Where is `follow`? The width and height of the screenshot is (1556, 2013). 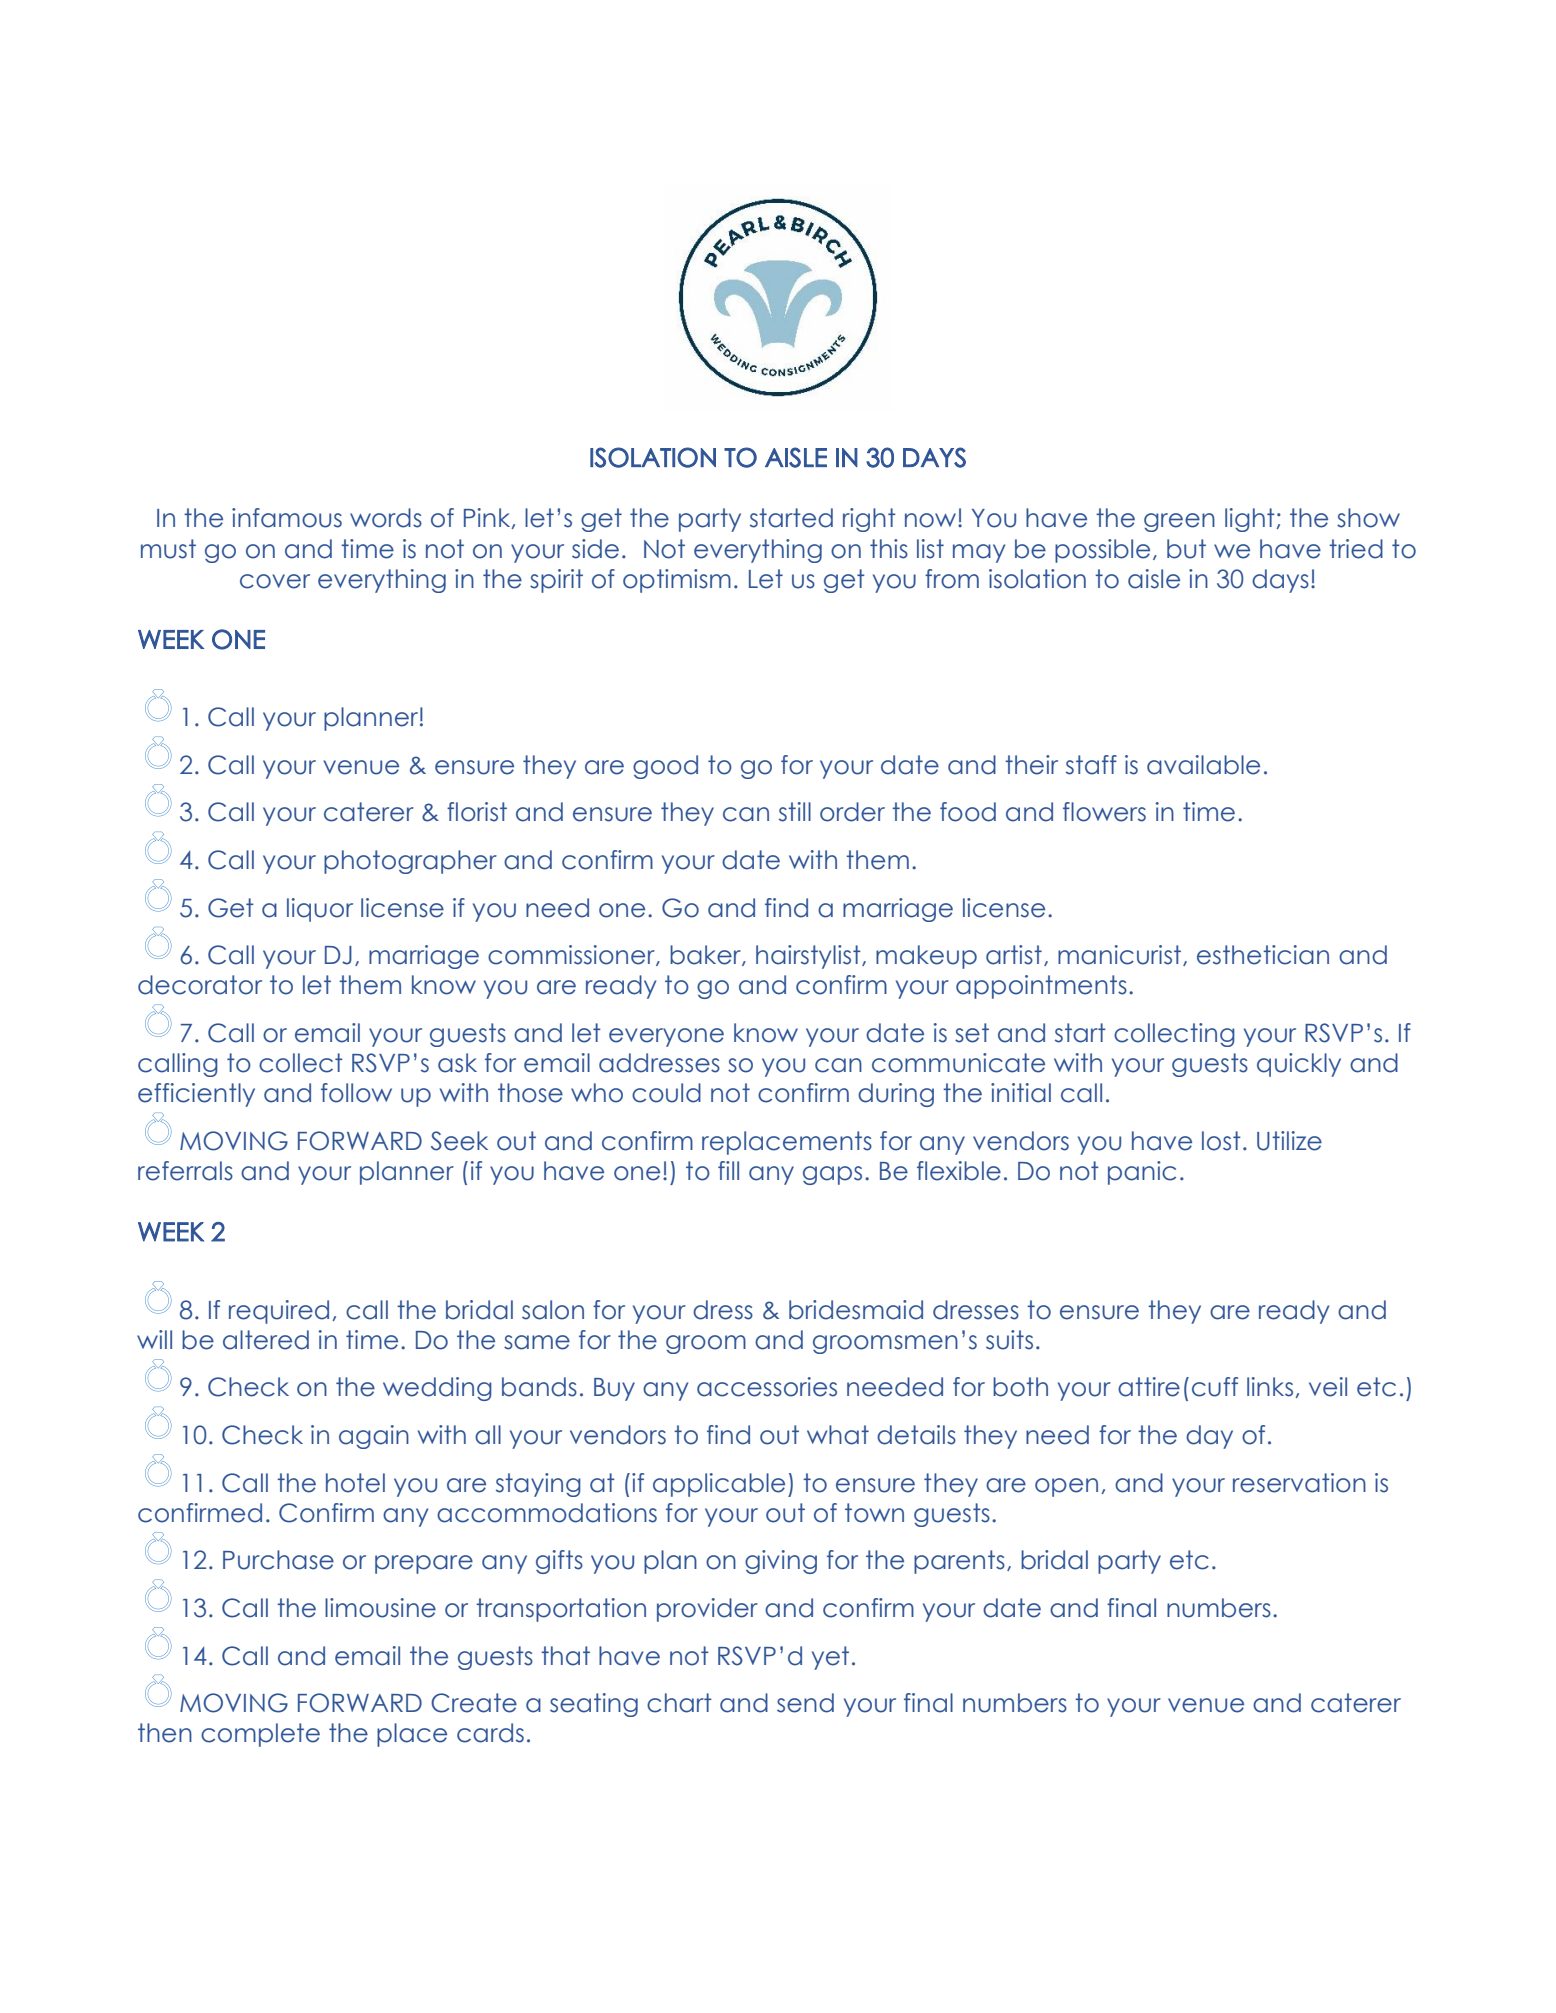 follow is located at coordinates (356, 1093).
